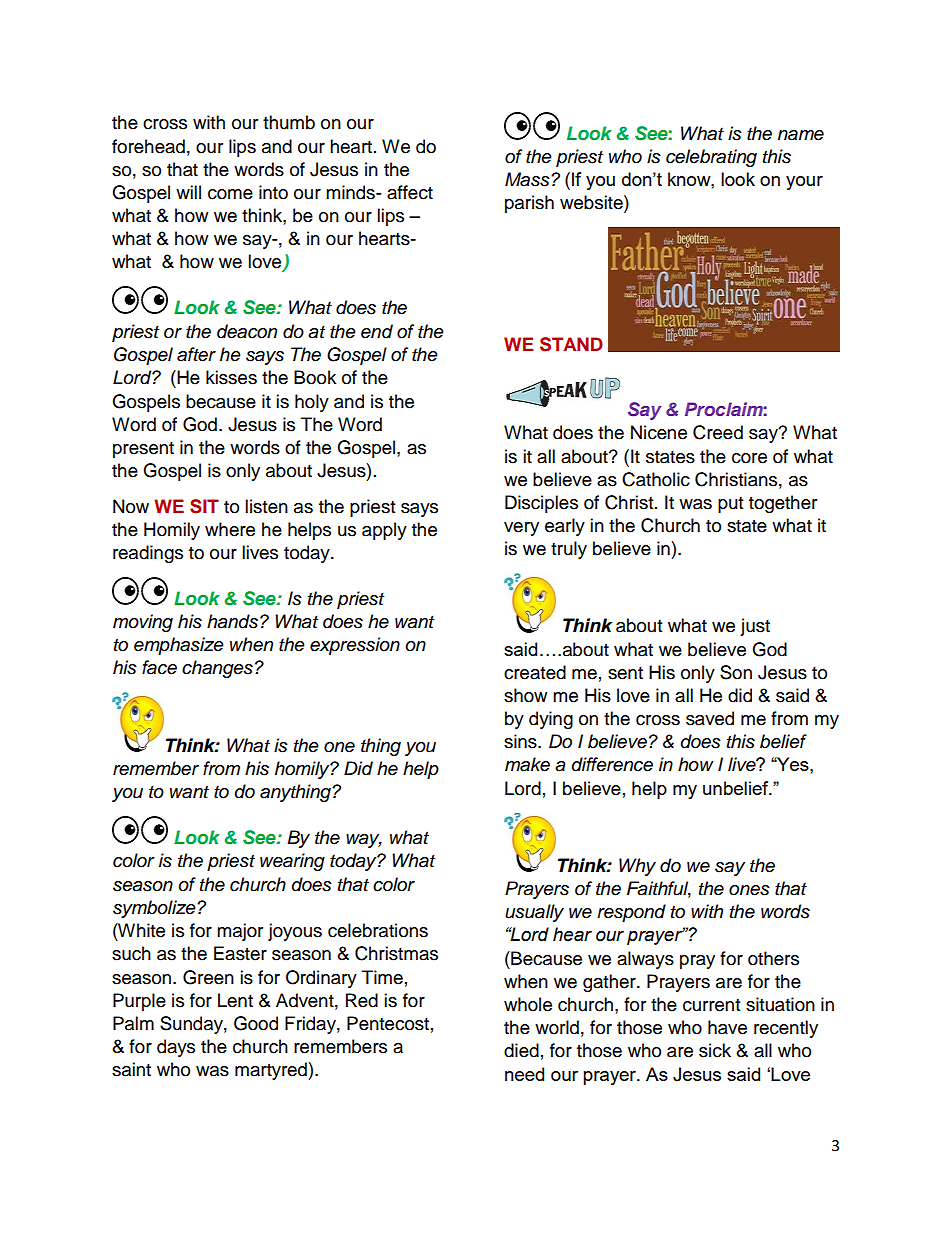 The height and width of the screenshot is (1233, 952). I want to click on sins, so click(521, 741).
